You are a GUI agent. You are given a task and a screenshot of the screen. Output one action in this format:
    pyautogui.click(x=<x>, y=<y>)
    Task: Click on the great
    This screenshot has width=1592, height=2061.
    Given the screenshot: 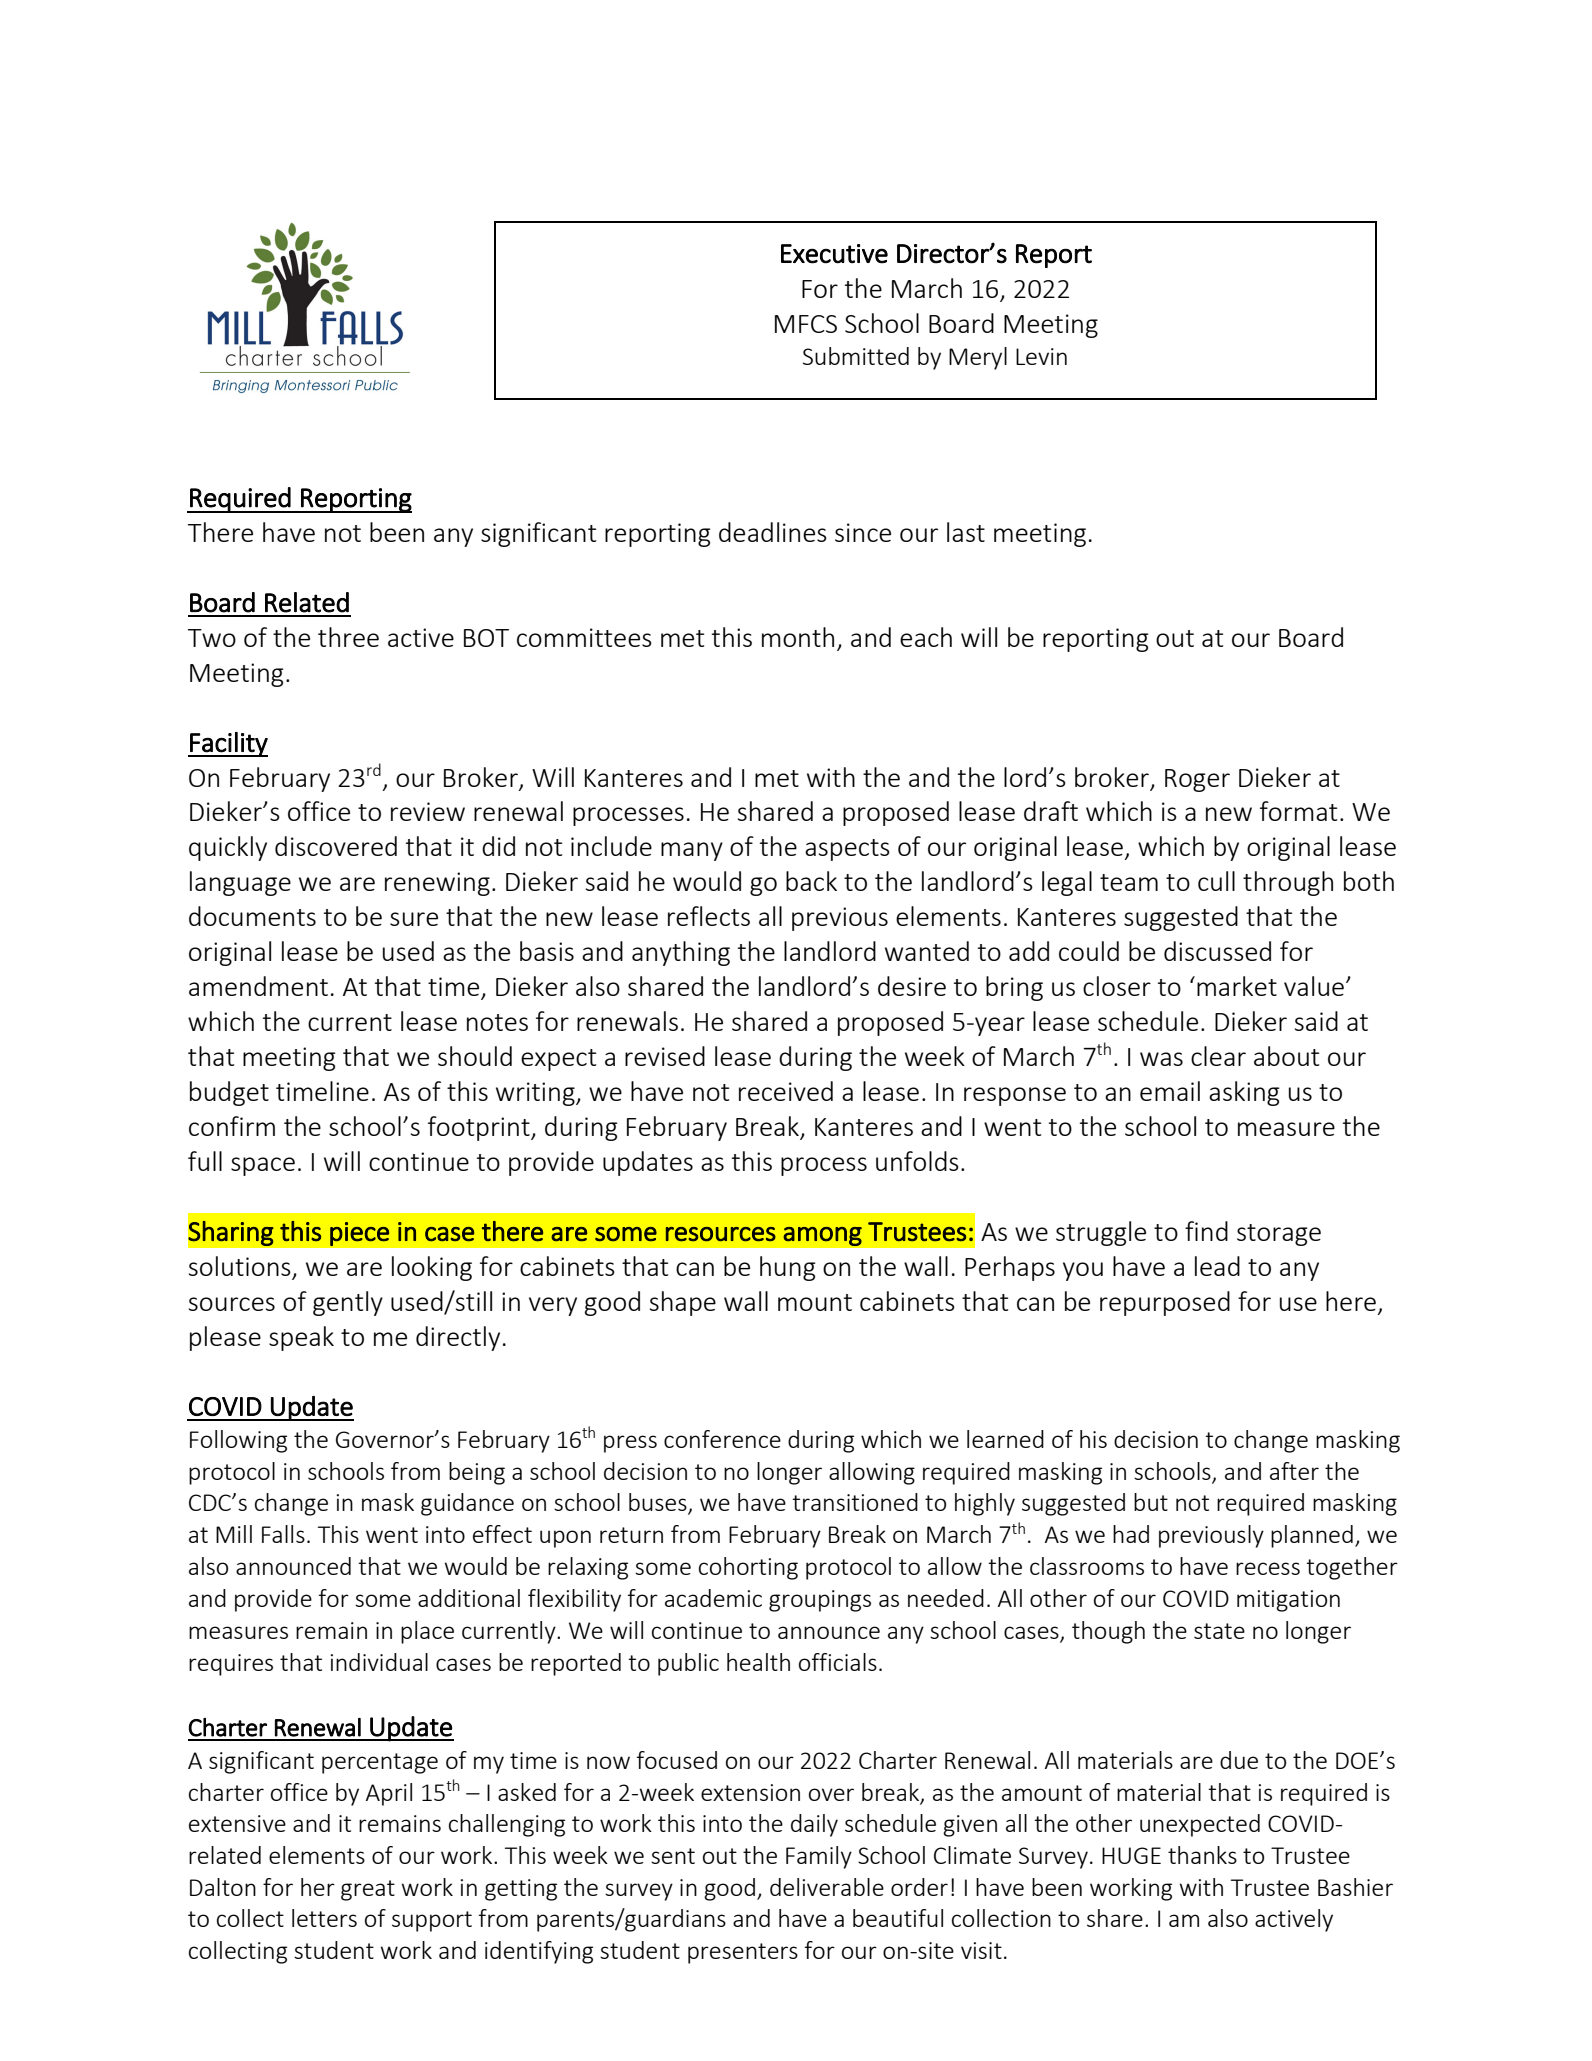 What is the action you would take?
    pyautogui.click(x=368, y=1890)
